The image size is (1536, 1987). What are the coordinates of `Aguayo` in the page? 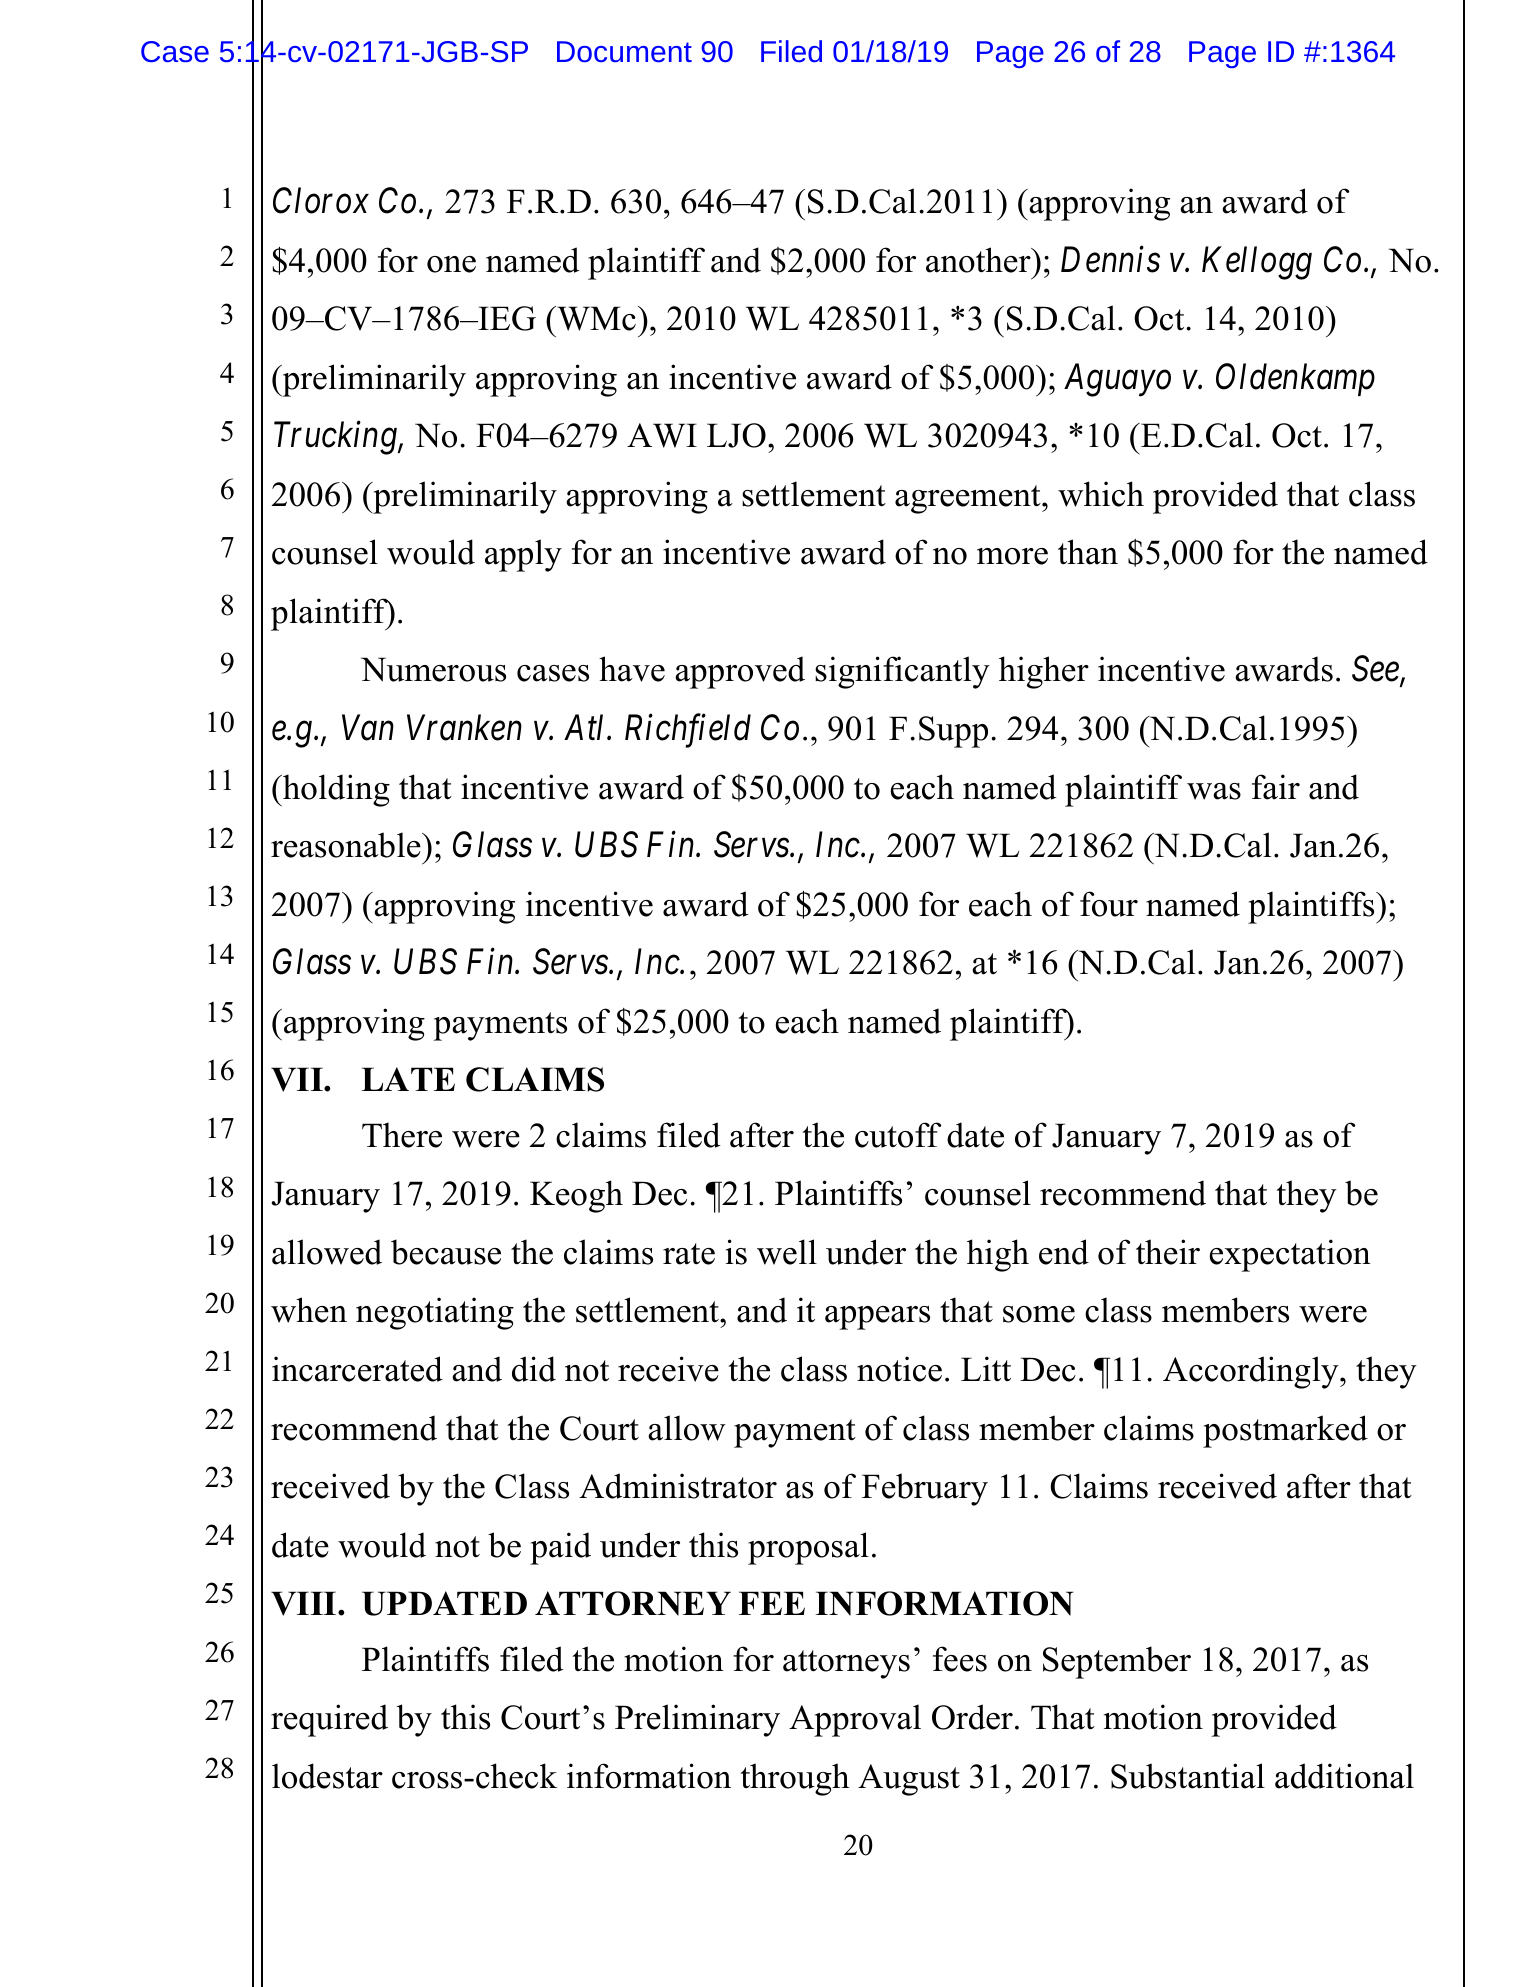 It's located at (1117, 380).
